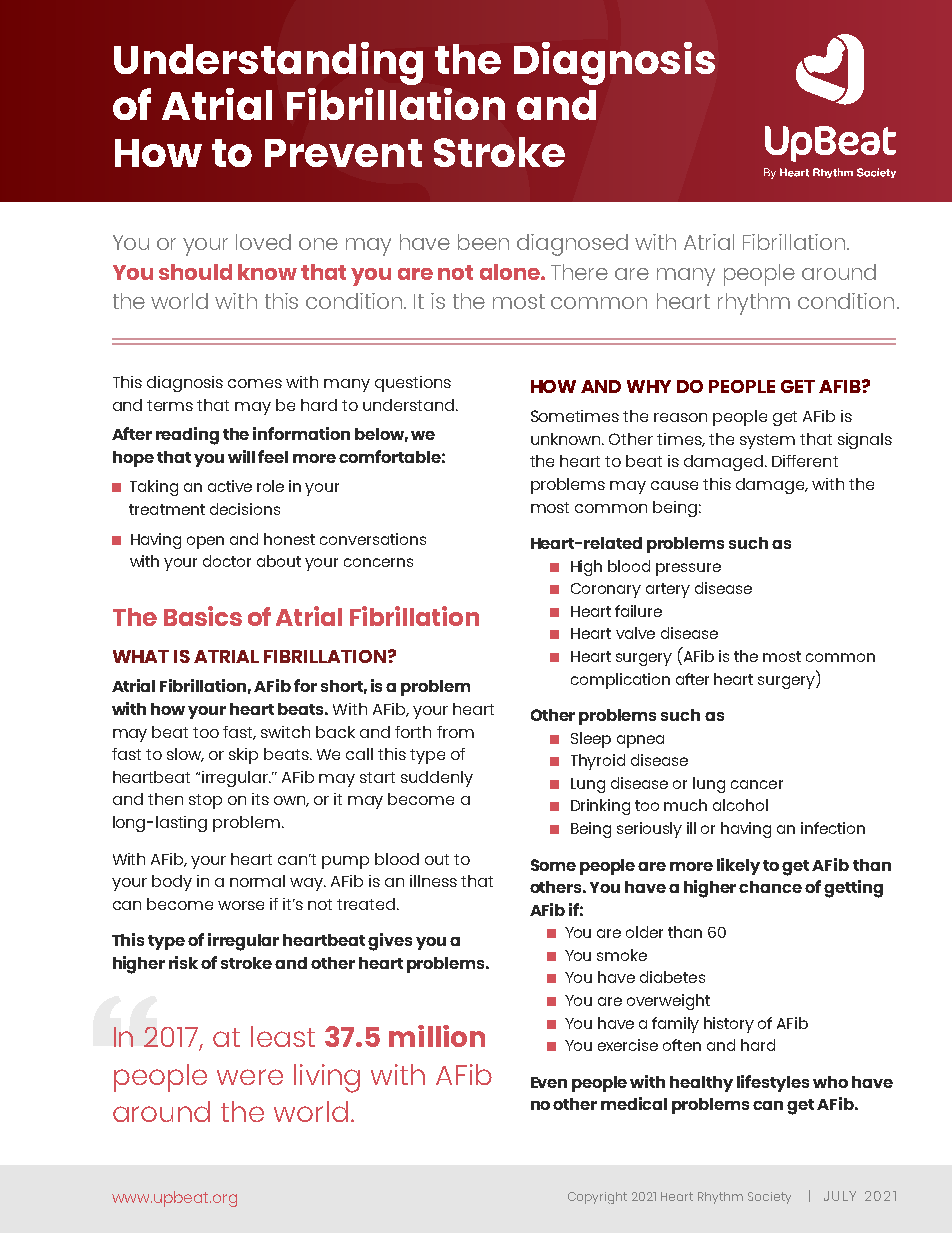 This screenshot has height=1233, width=952. I want to click on illness, so click(433, 881).
